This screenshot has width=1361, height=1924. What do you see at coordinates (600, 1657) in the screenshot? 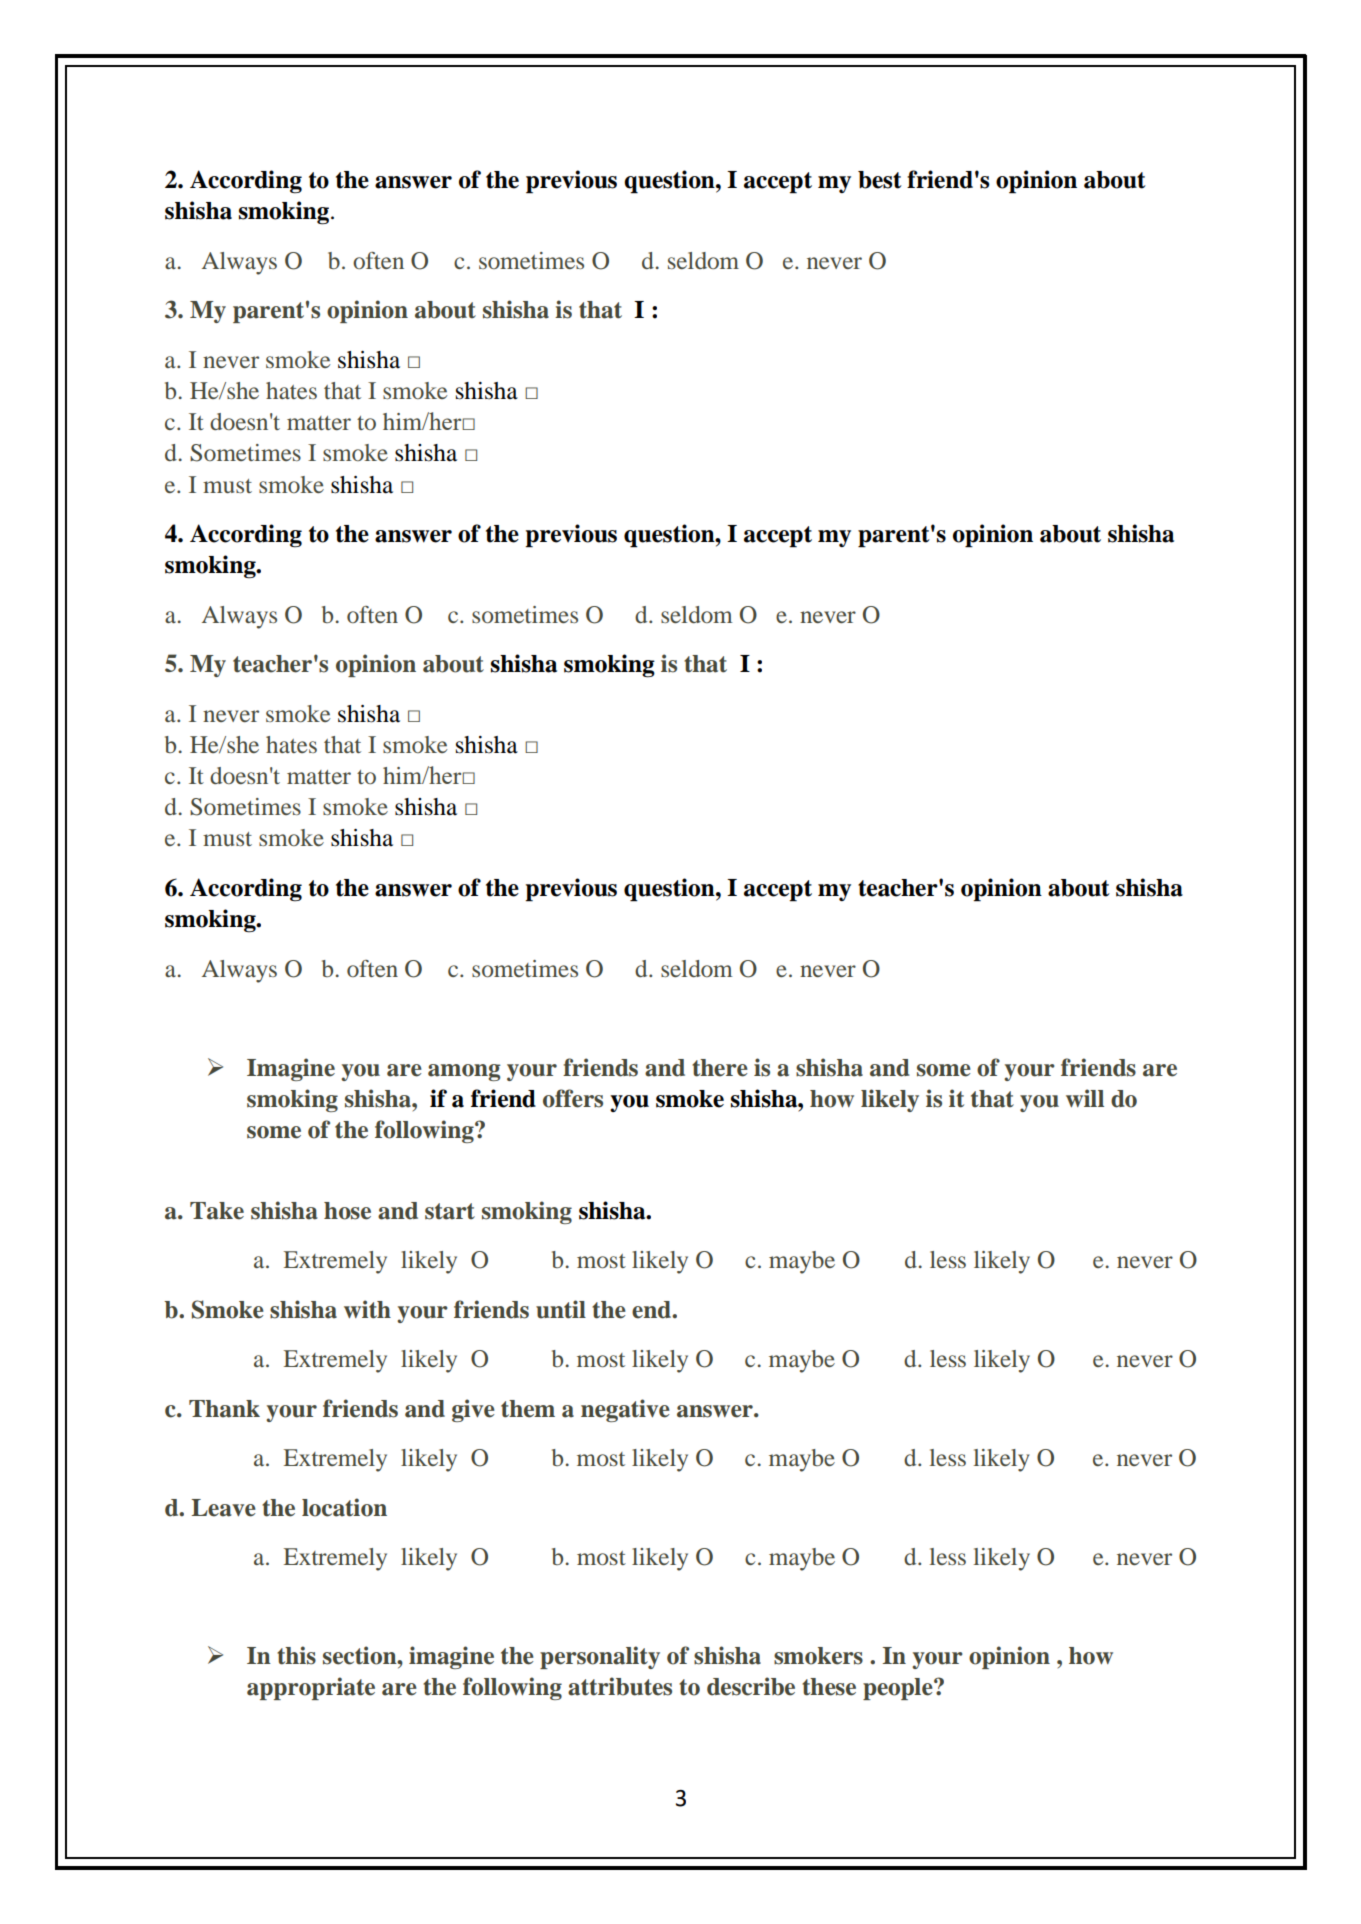
I see `personality` at bounding box center [600, 1657].
